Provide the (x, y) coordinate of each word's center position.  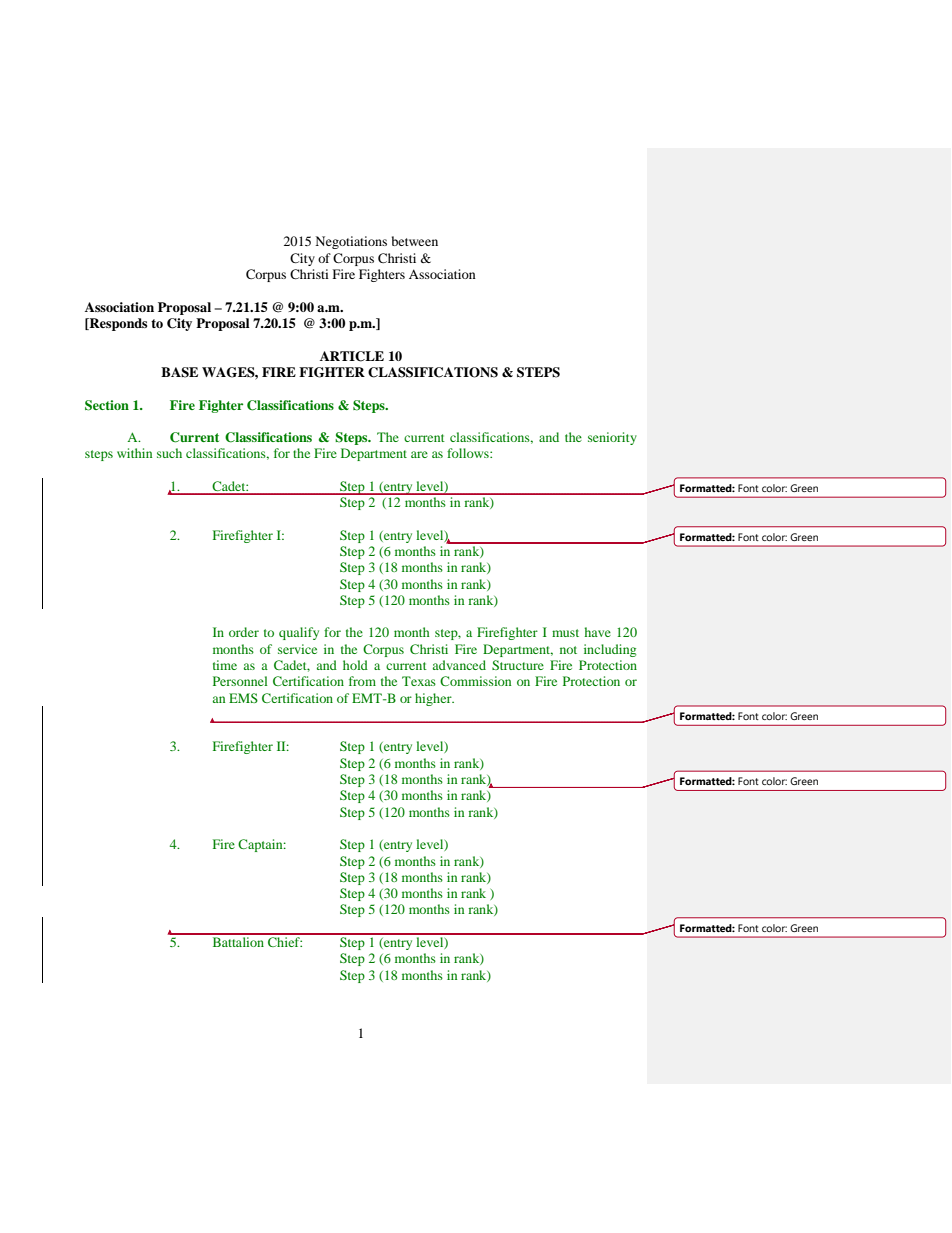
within (134, 453)
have (598, 632)
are (419, 454)
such (169, 453)
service (297, 649)
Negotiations (351, 242)
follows (469, 453)
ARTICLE (352, 356)
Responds (117, 324)
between (415, 241)
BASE (179, 372)
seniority (612, 438)
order (244, 632)
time (225, 665)
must (565, 633)
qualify (299, 633)
